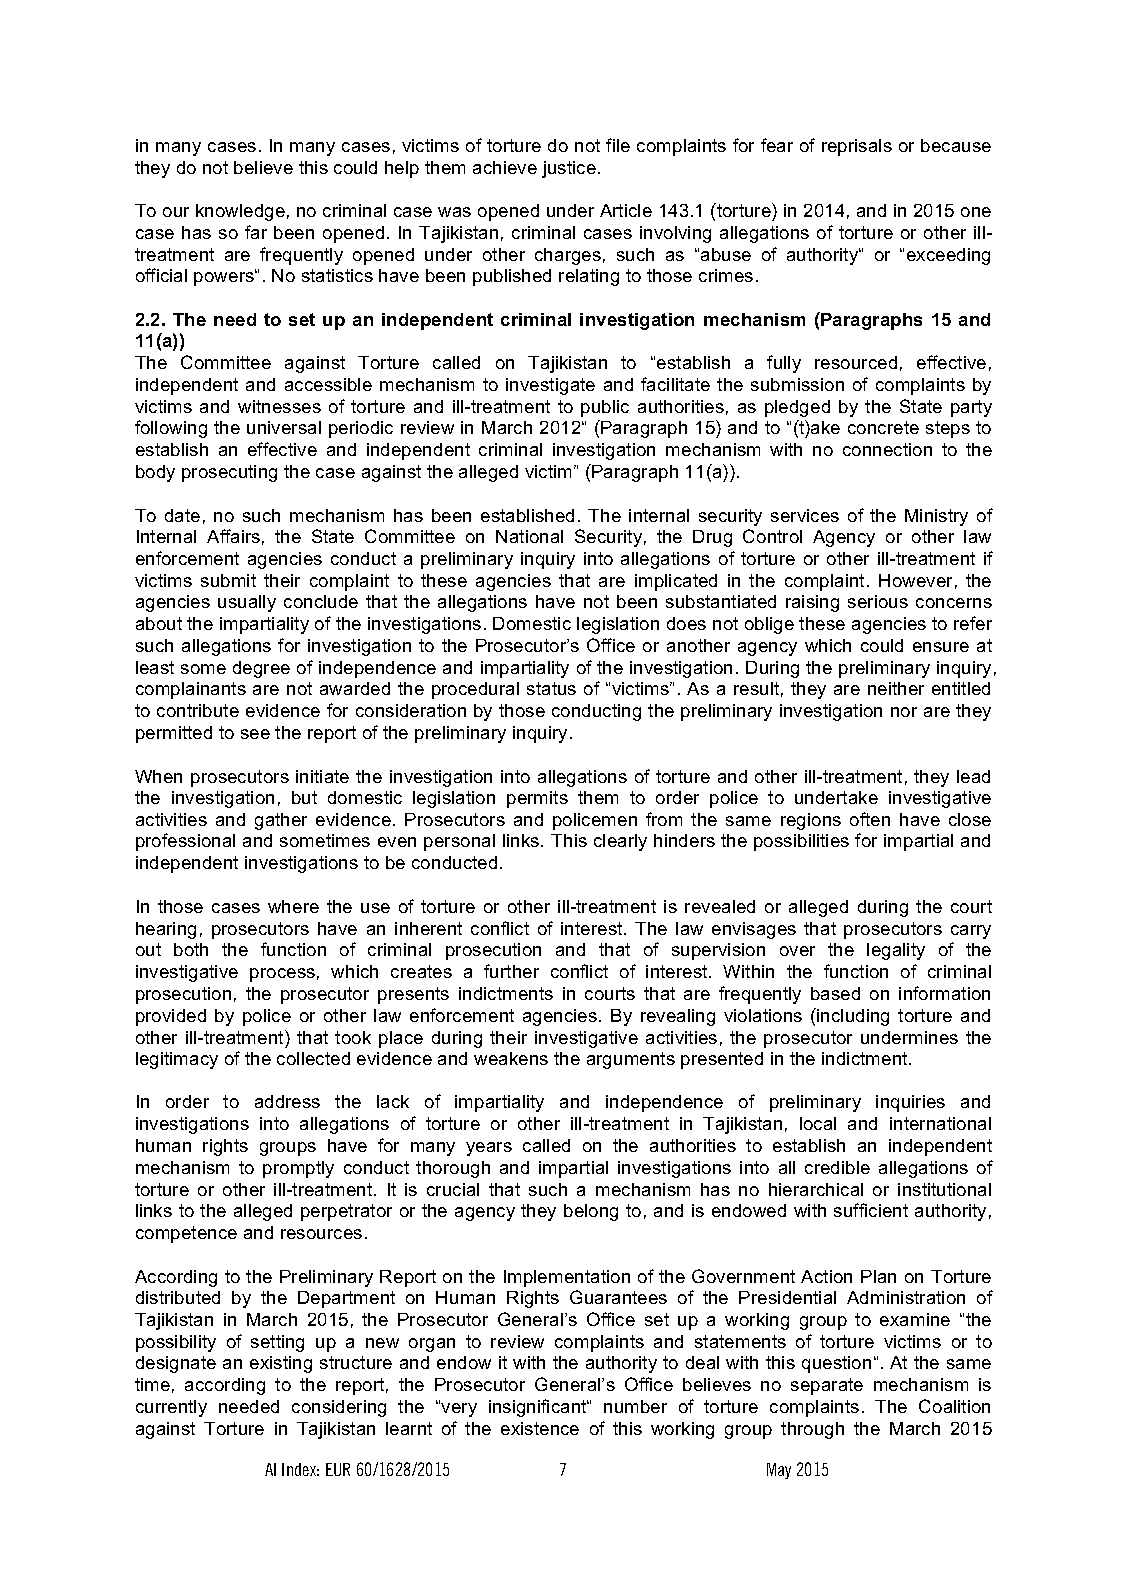 This screenshot has width=1126, height=1592. I want to click on existence, so click(540, 1428).
